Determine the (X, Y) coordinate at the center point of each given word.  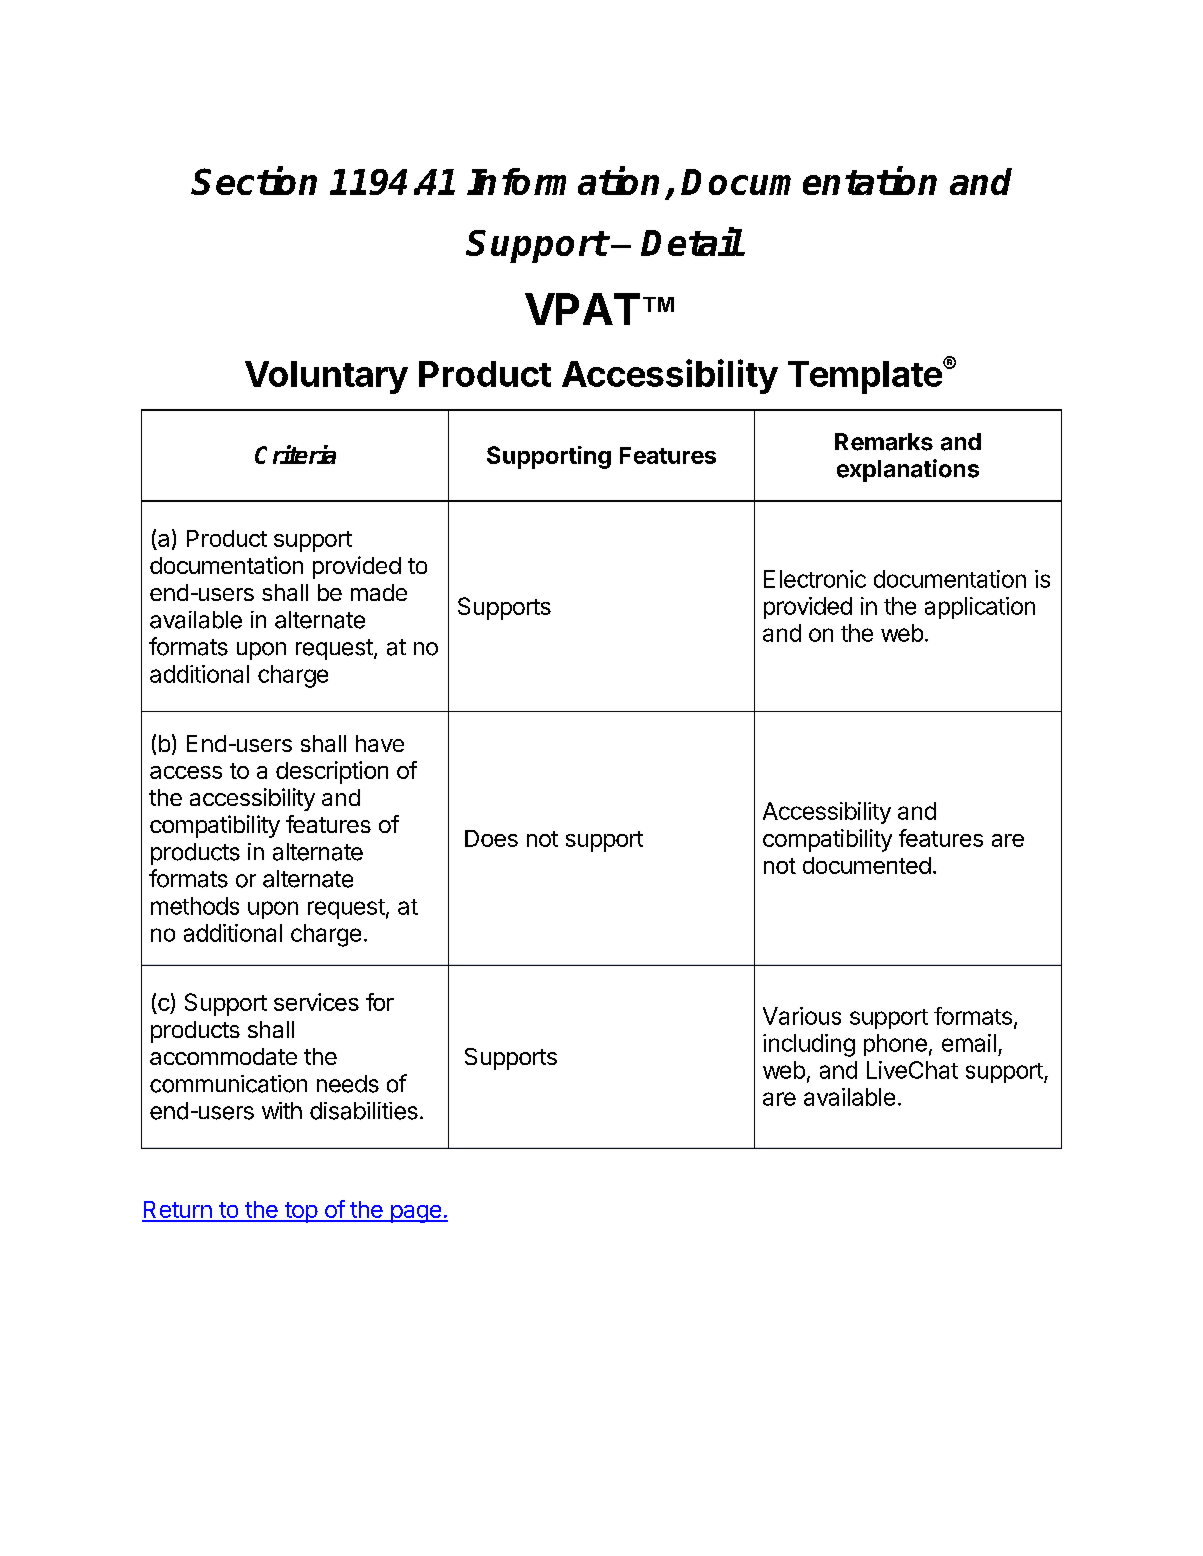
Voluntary (326, 377)
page (415, 1214)
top (301, 1212)
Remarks (884, 442)
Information (563, 181)
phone (895, 1045)
